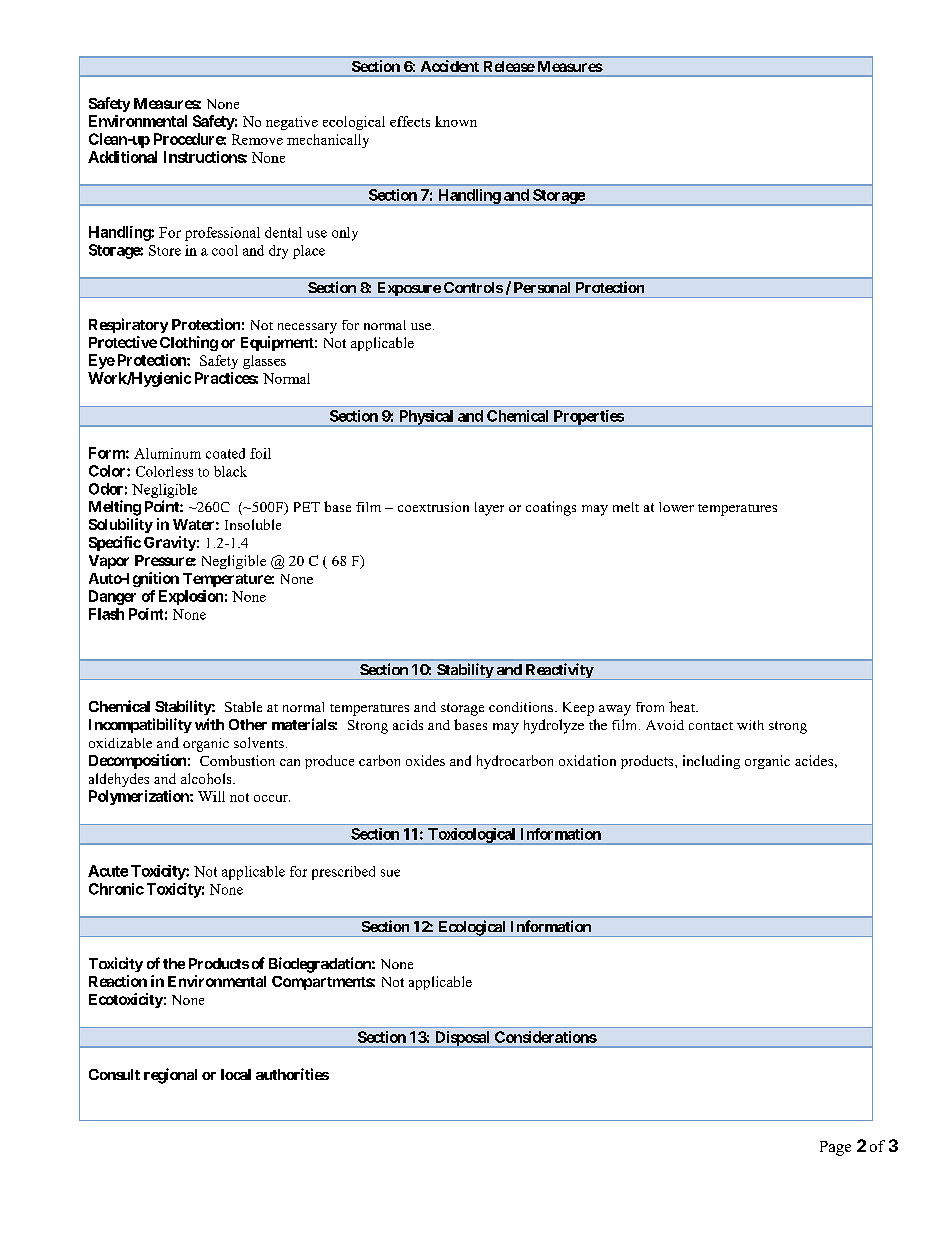  Describe the element at coordinates (542, 287) in the screenshot. I see `Personal` at that location.
